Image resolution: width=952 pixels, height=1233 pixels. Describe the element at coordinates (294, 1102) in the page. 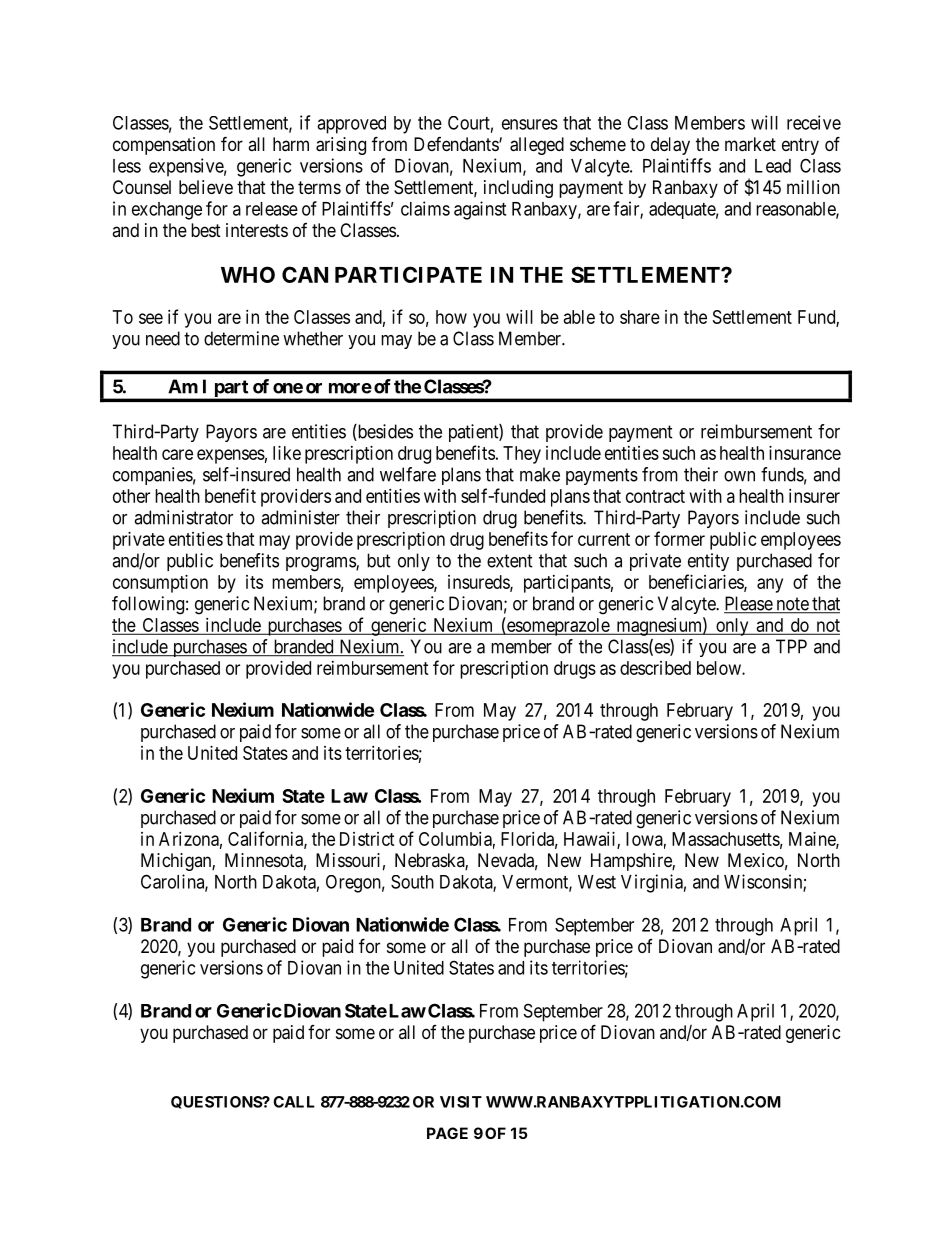

I see `CALL` at that location.
